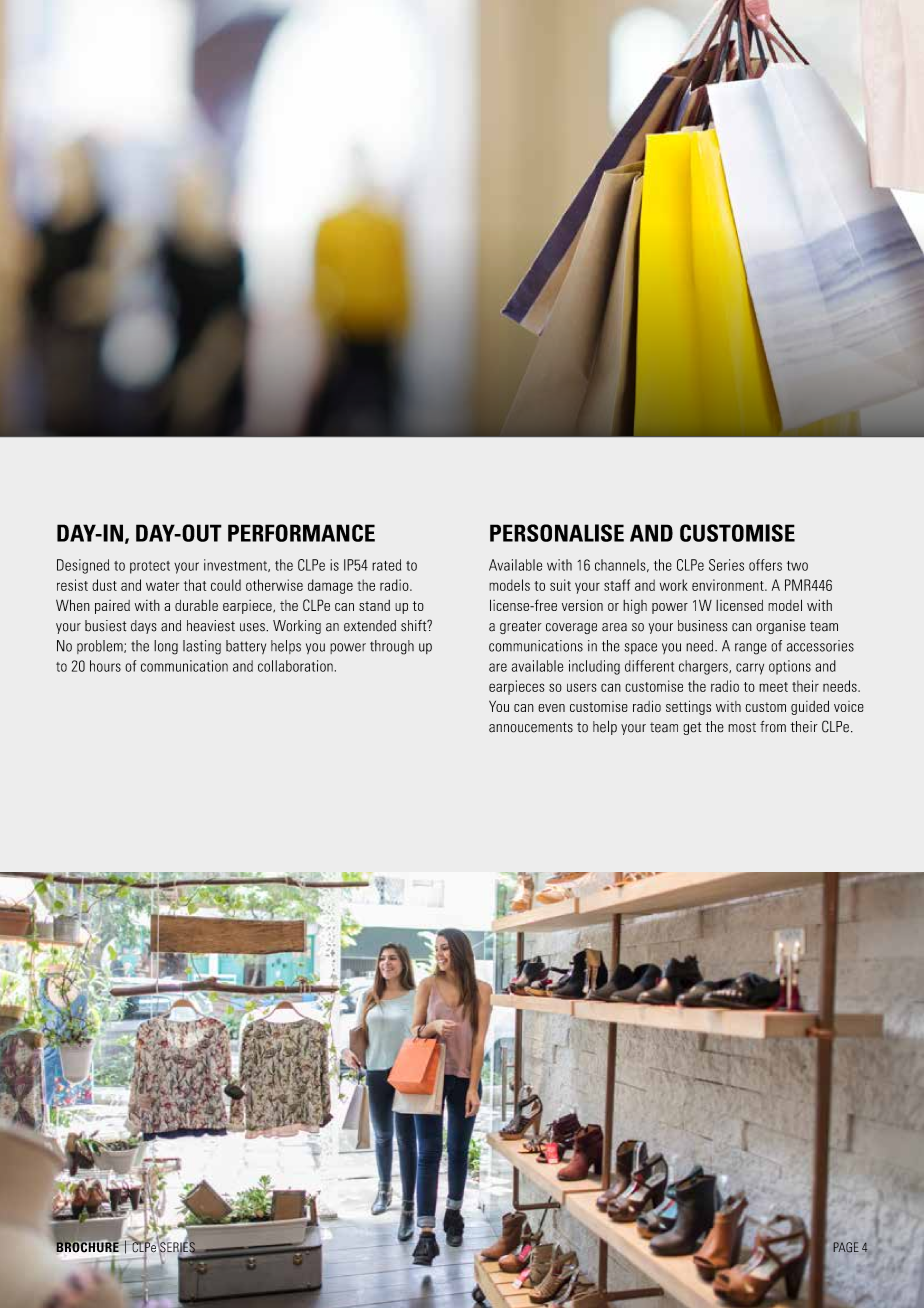 The height and width of the image is (1308, 924). What do you see at coordinates (846, 1247) in the image?
I see `PAGE` at bounding box center [846, 1247].
